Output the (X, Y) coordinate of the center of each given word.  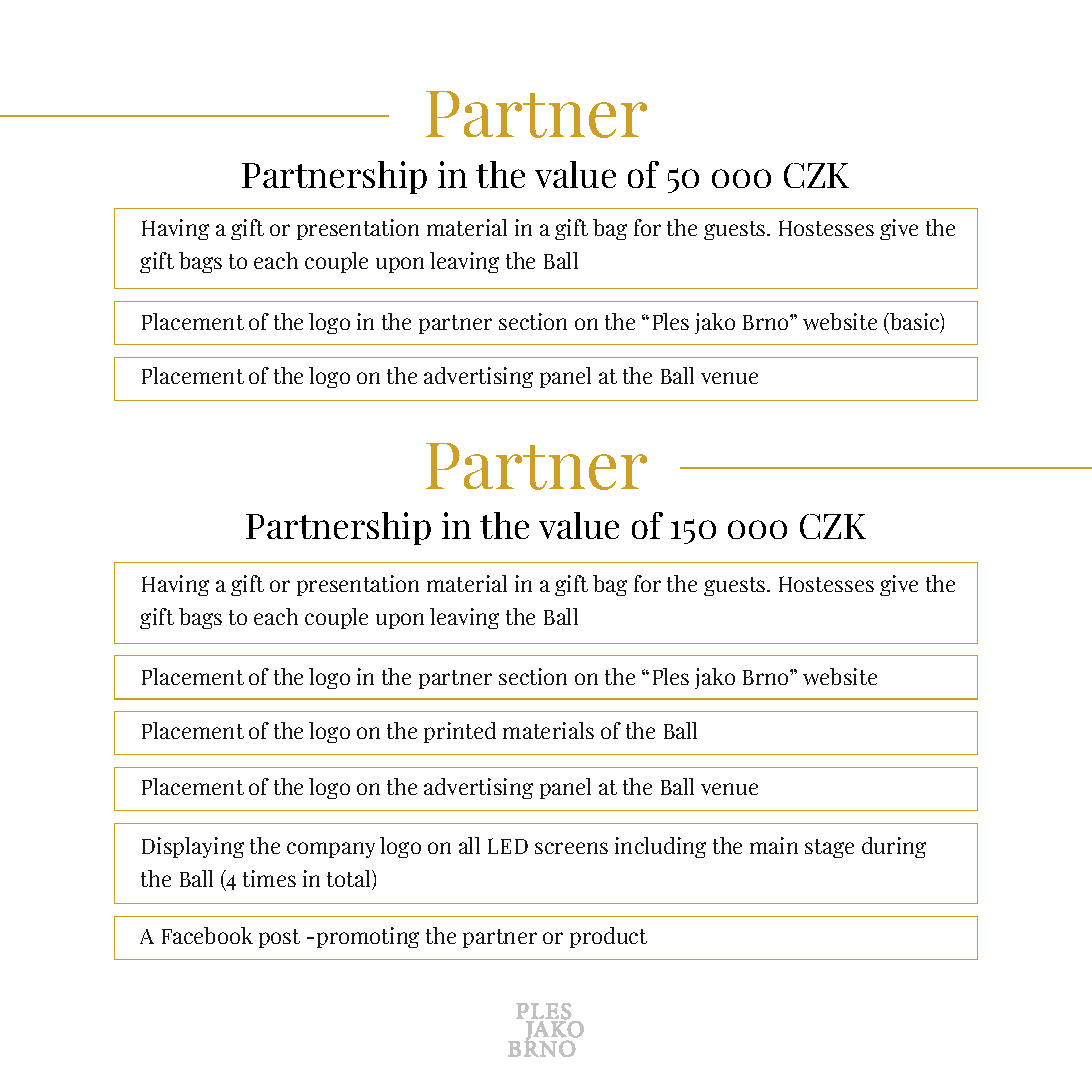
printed (460, 732)
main (774, 845)
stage (829, 848)
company (331, 850)
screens (571, 848)
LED (508, 846)
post (279, 938)
